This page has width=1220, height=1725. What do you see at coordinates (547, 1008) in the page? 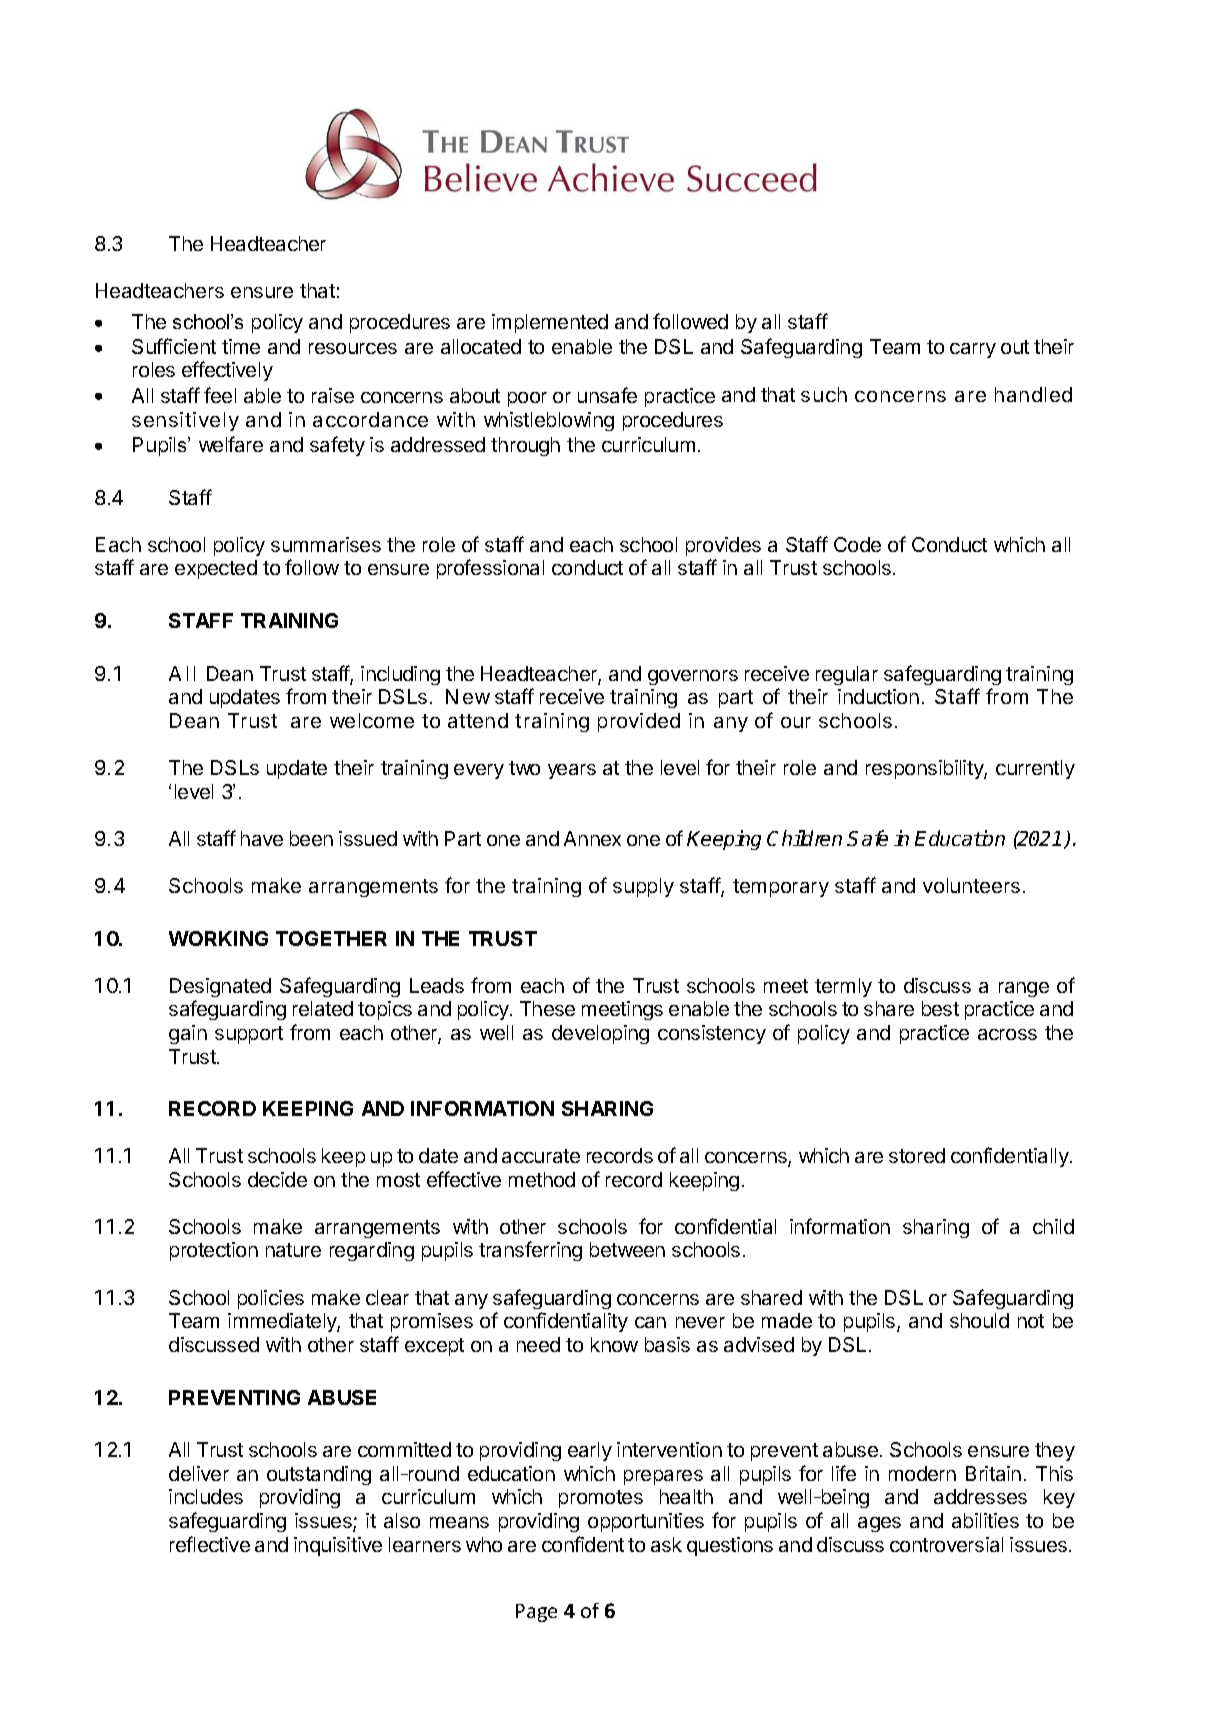
I see `These` at bounding box center [547, 1008].
